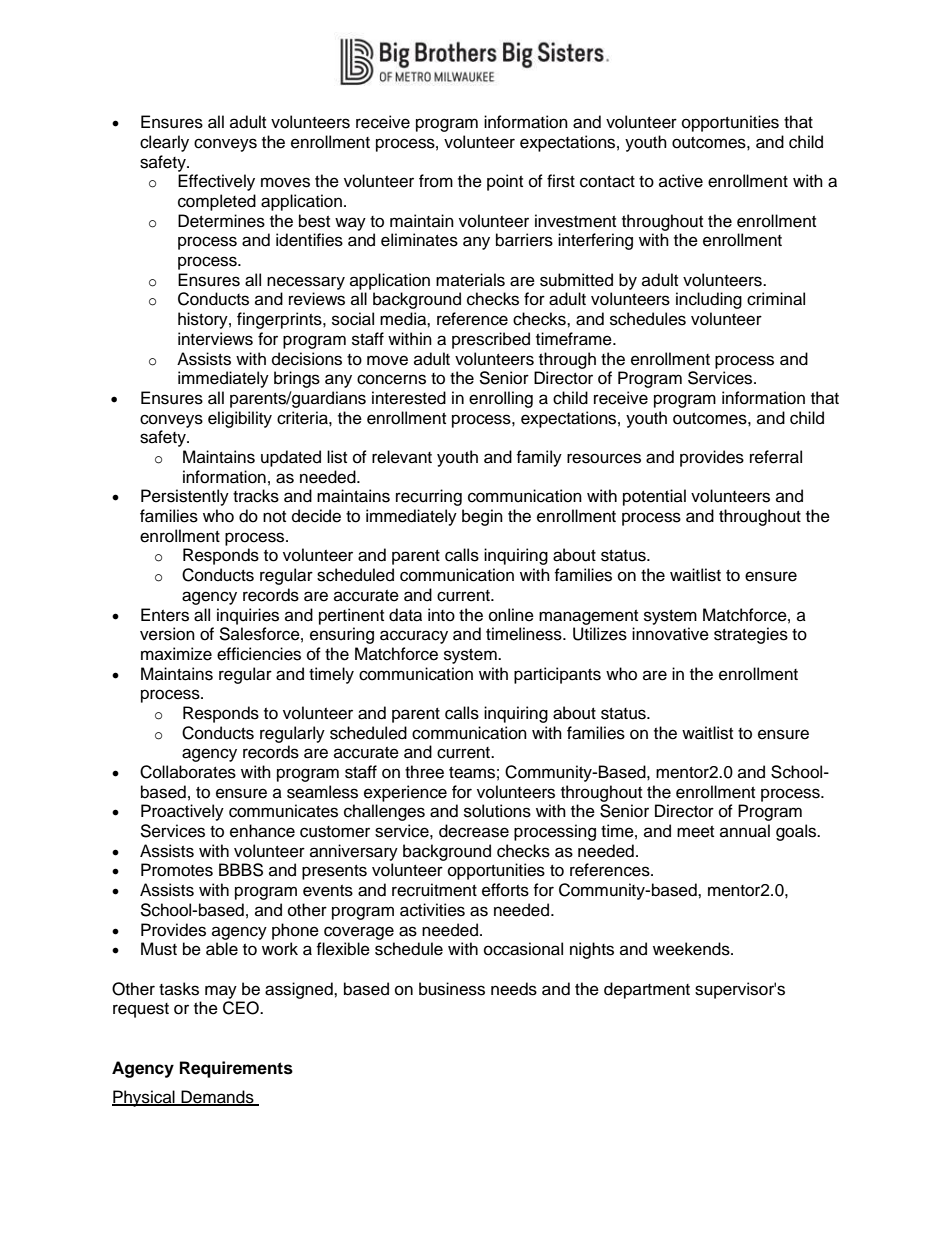 The height and width of the screenshot is (1233, 952). Describe the element at coordinates (236, 1069) in the screenshot. I see `Requirements` at that location.
